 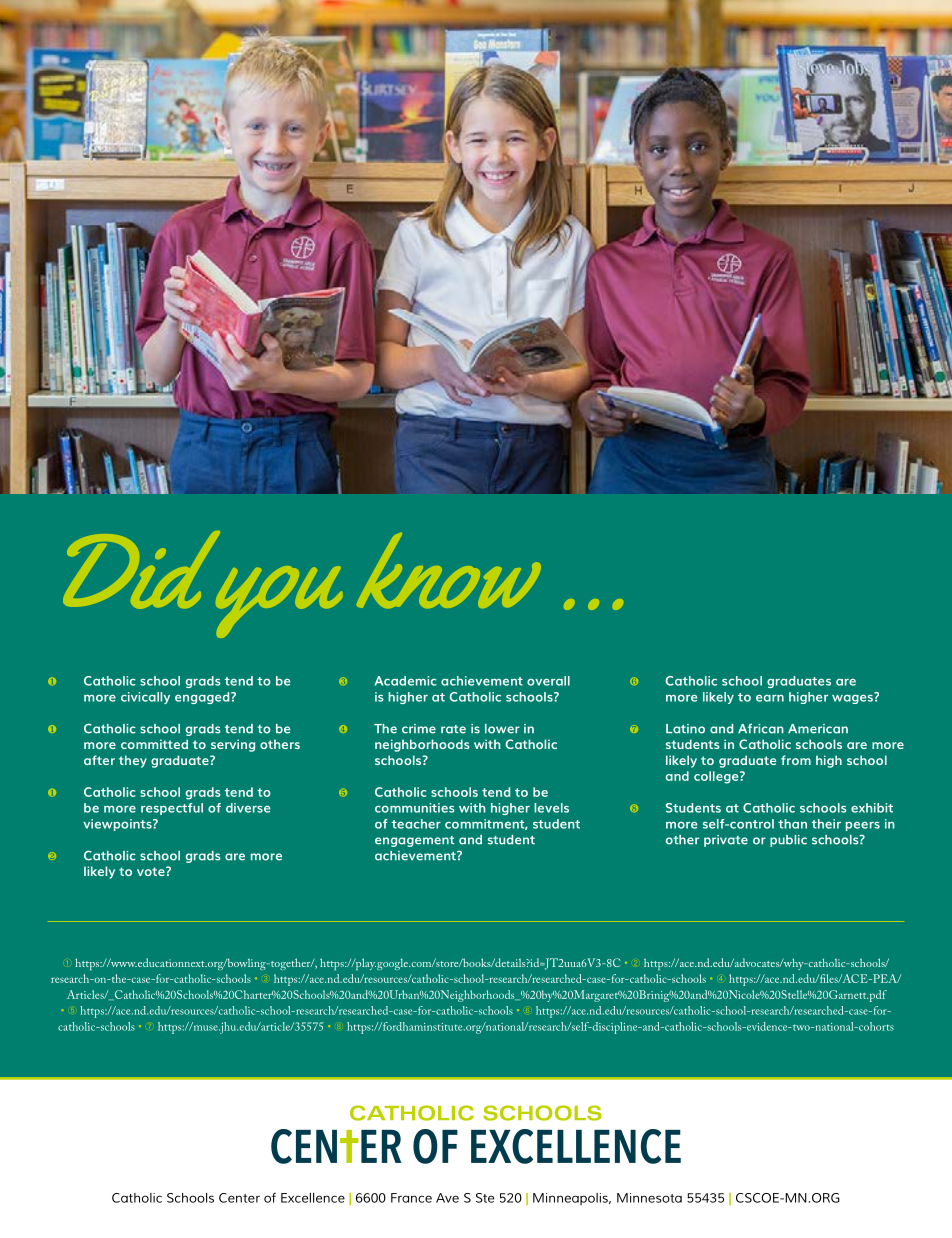 What do you see at coordinates (239, 1198) in the page?
I see `Center` at bounding box center [239, 1198].
